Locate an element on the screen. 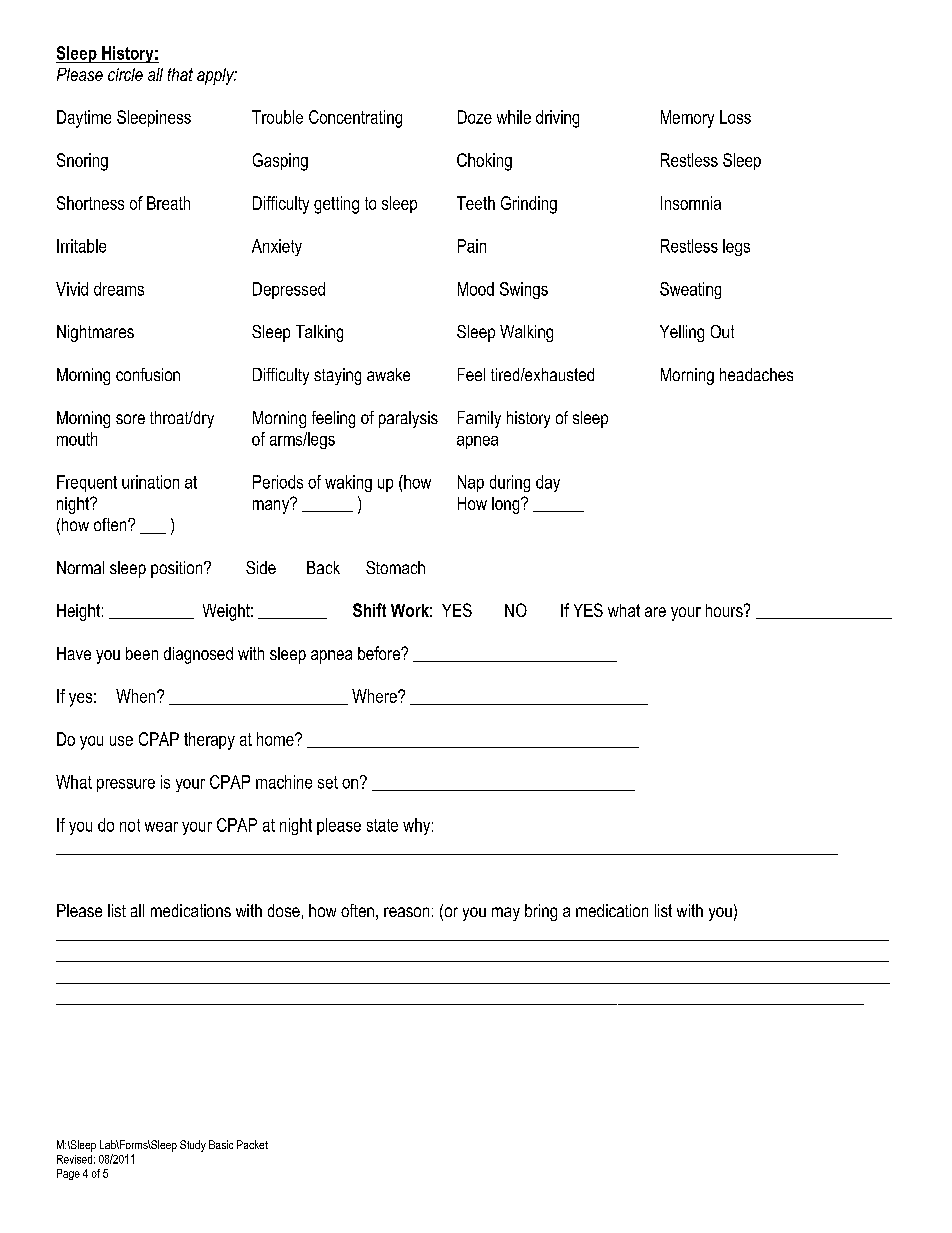  Mood is located at coordinates (476, 289).
